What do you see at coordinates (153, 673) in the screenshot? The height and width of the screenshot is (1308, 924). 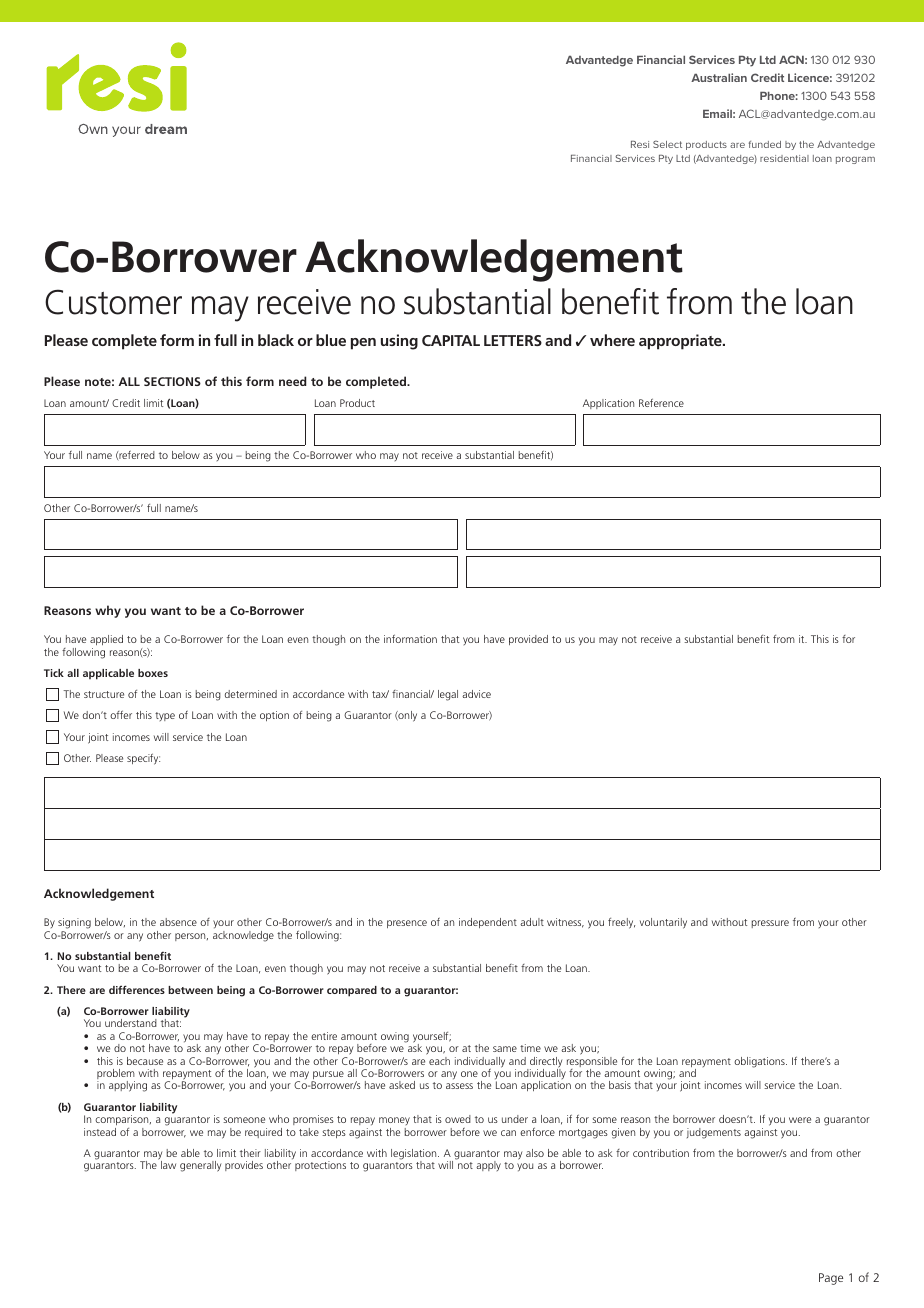 I see `boxes` at bounding box center [153, 673].
